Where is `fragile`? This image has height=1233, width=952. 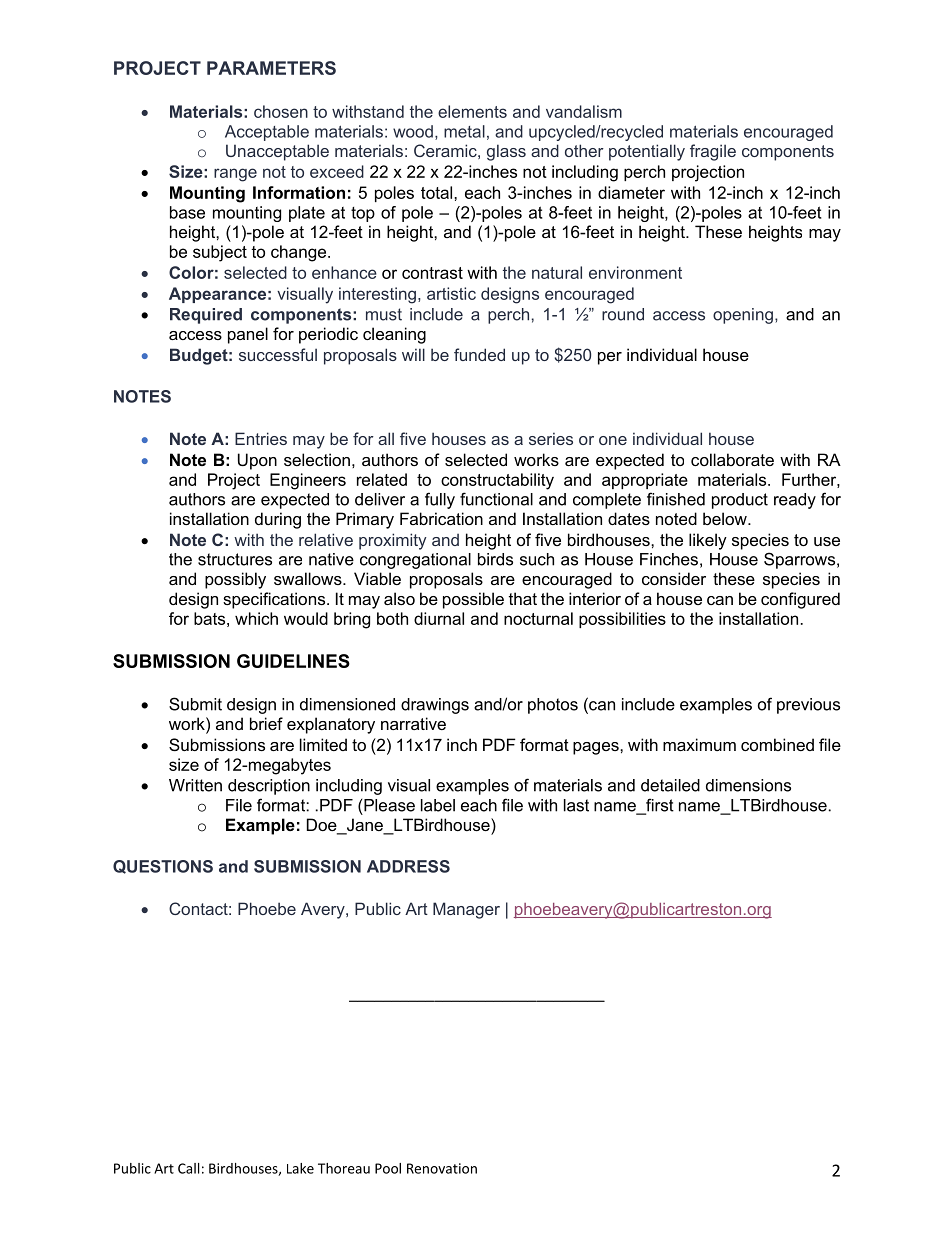 fragile is located at coordinates (713, 152).
